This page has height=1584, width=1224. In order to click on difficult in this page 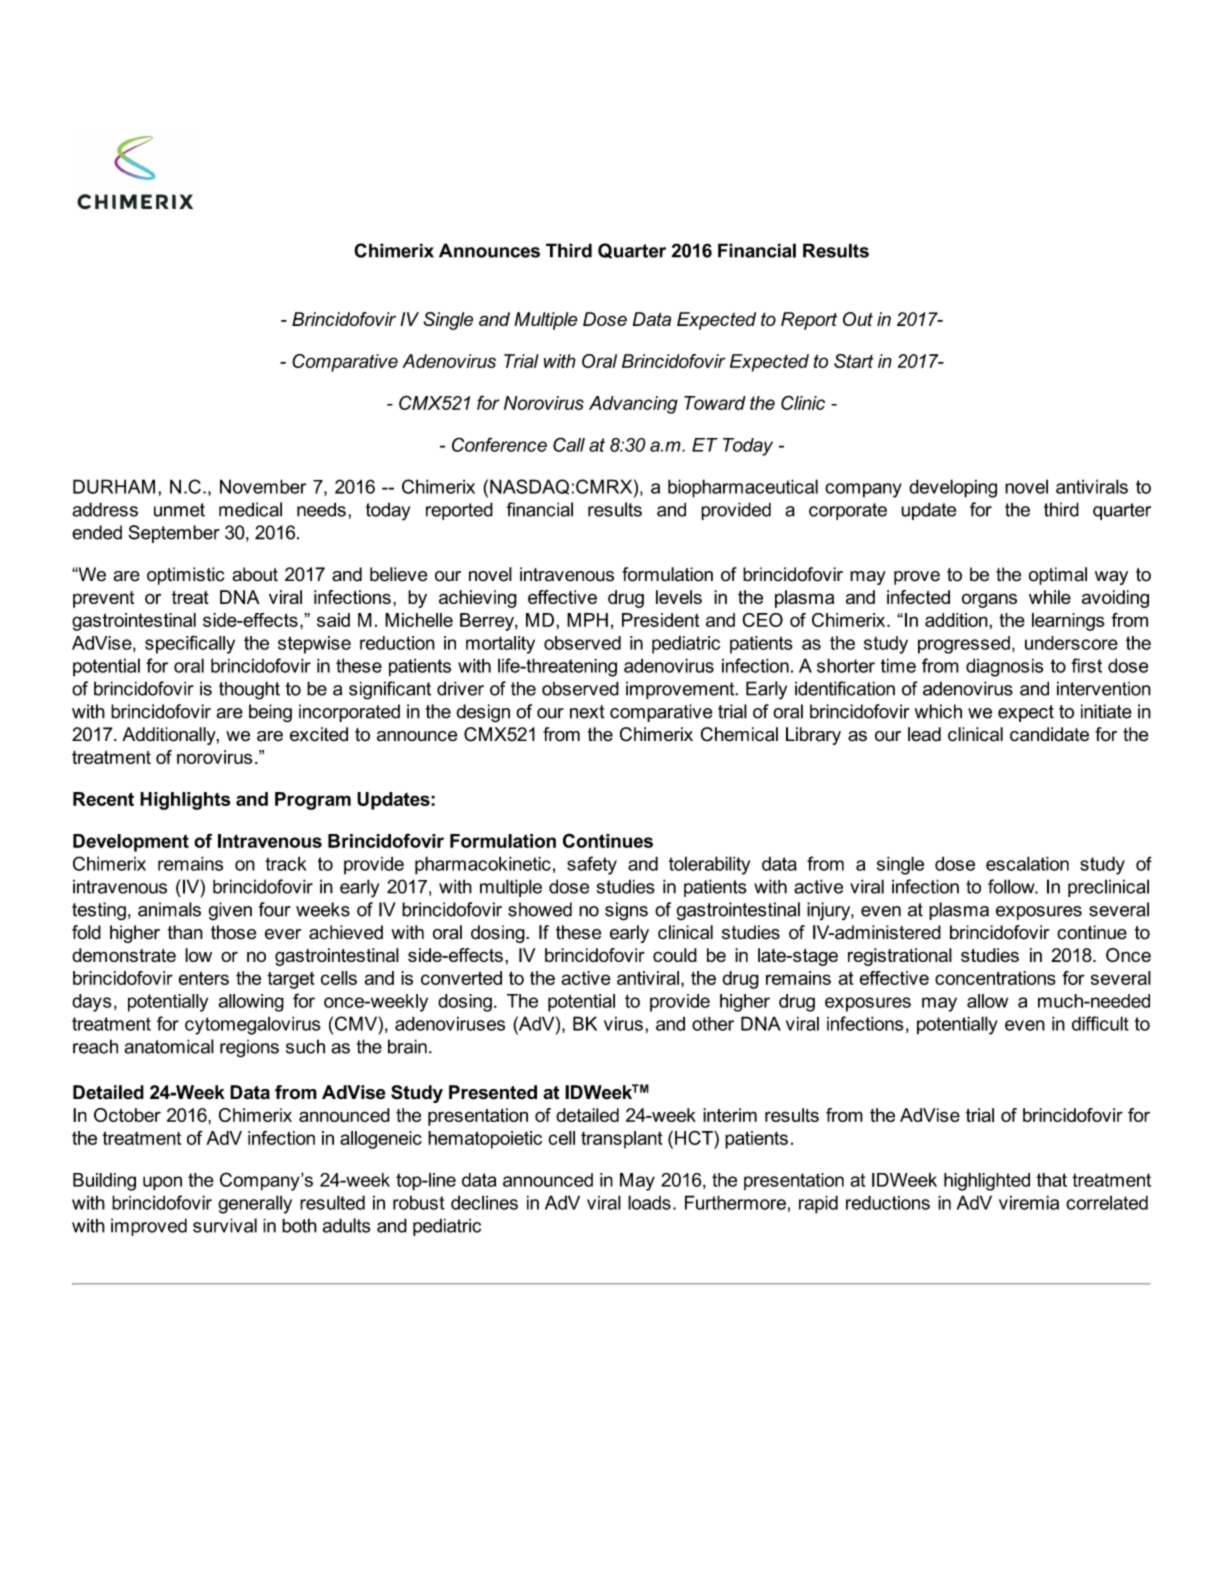, I will do `click(1100, 1023)`.
